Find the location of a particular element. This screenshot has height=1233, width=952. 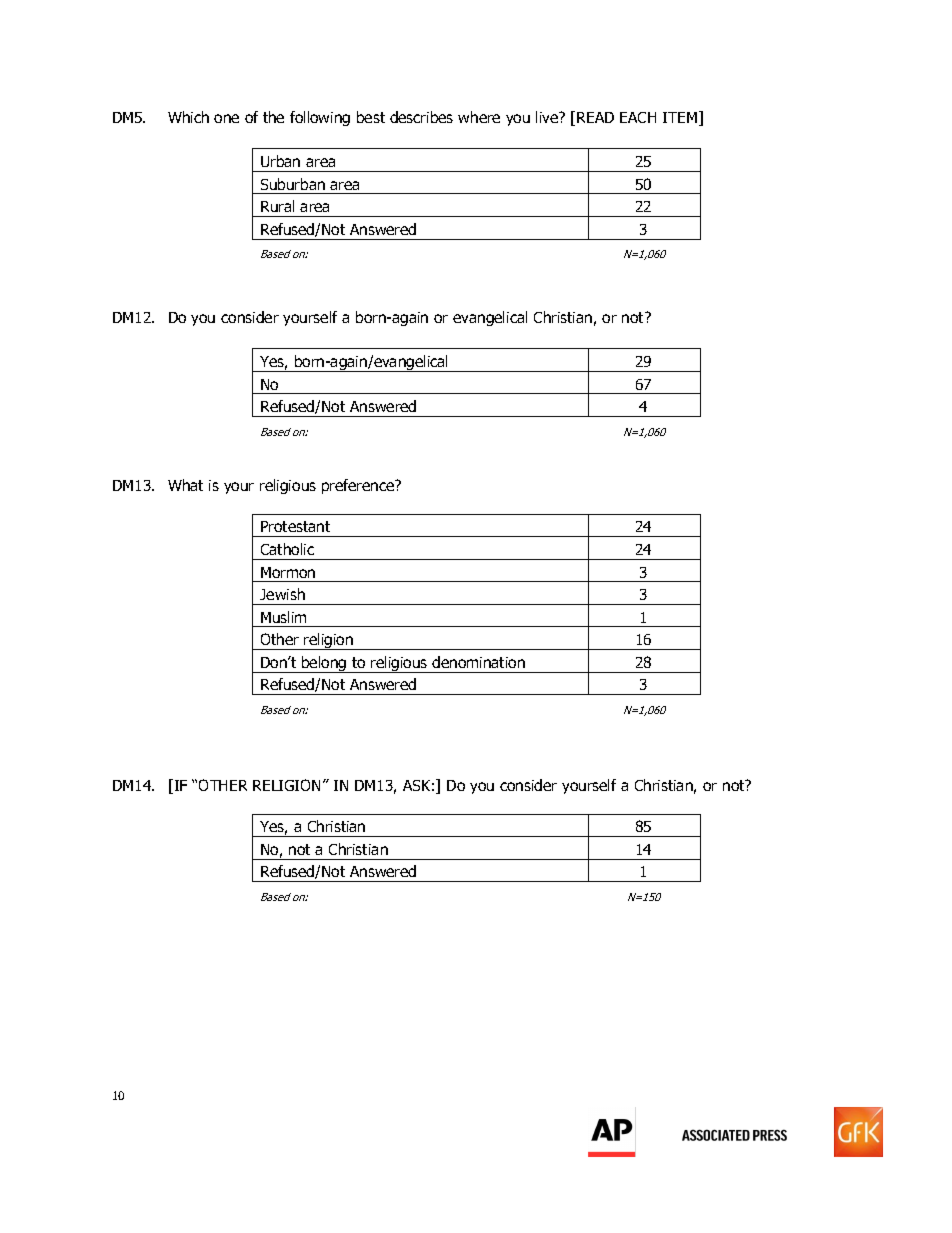

Protestant is located at coordinates (295, 526).
